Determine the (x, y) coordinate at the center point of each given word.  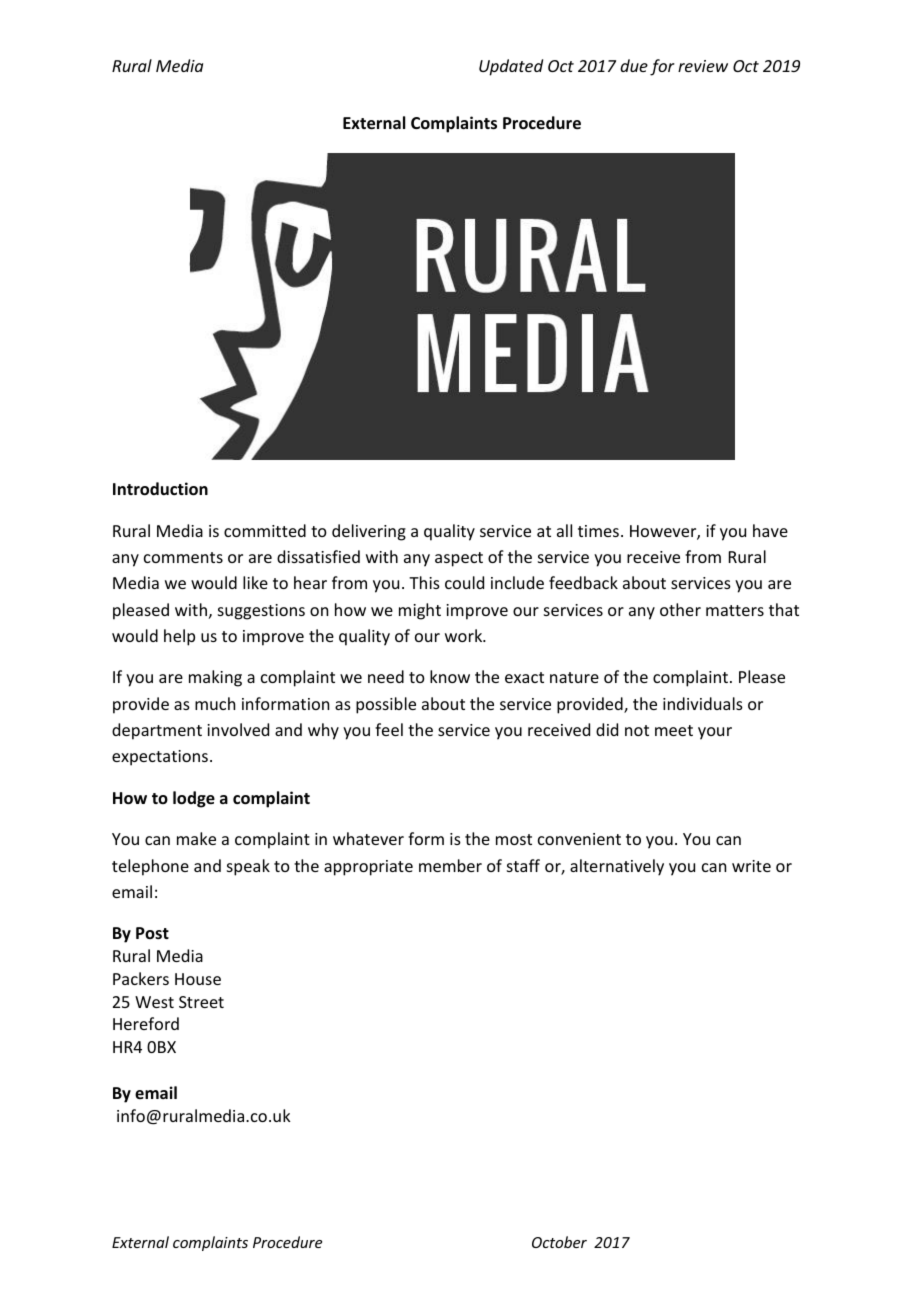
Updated (511, 67)
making (215, 678)
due (634, 65)
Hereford (146, 1023)
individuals (703, 703)
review (703, 66)
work (465, 635)
